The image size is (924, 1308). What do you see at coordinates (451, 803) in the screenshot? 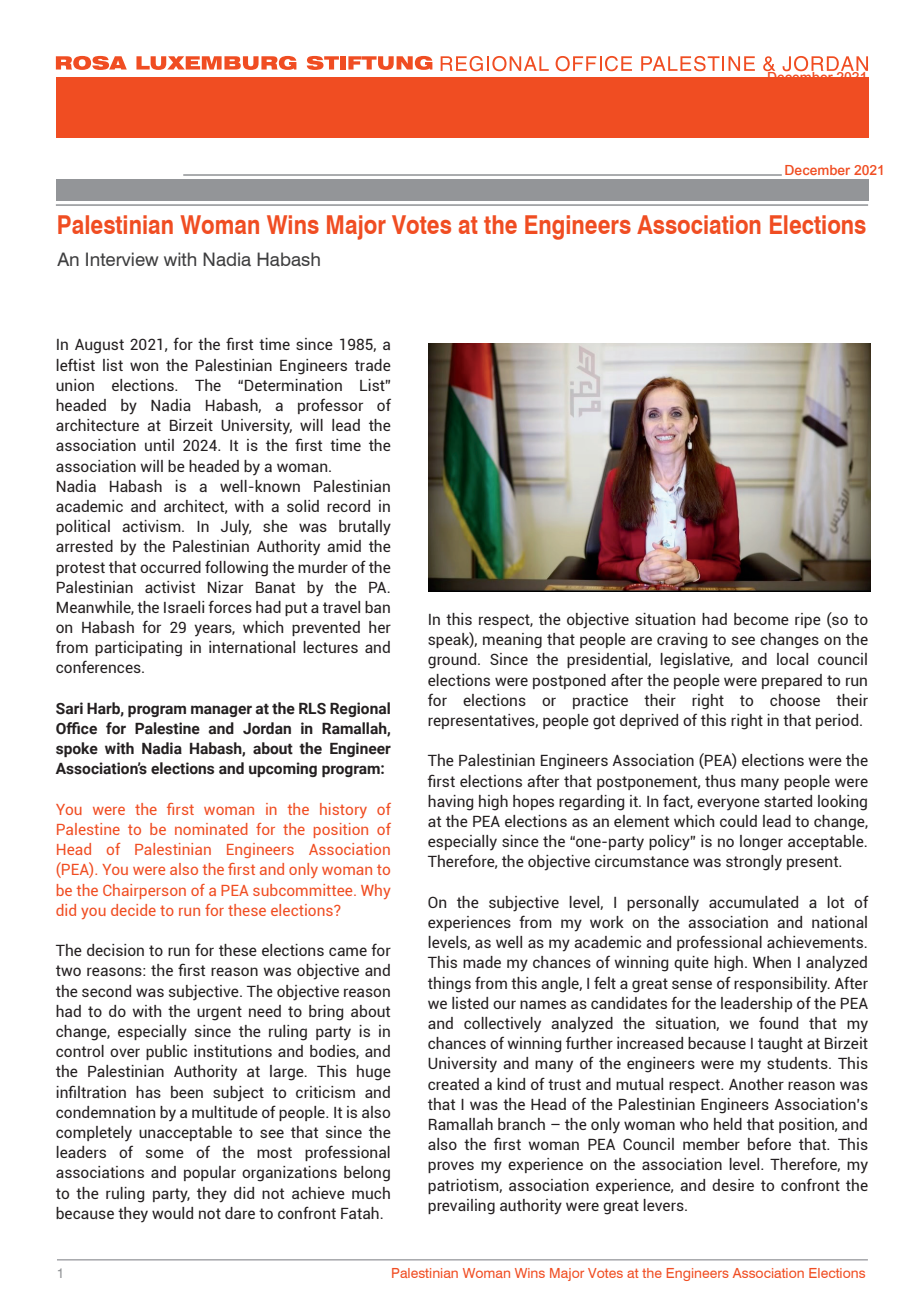
I see `having` at bounding box center [451, 803].
